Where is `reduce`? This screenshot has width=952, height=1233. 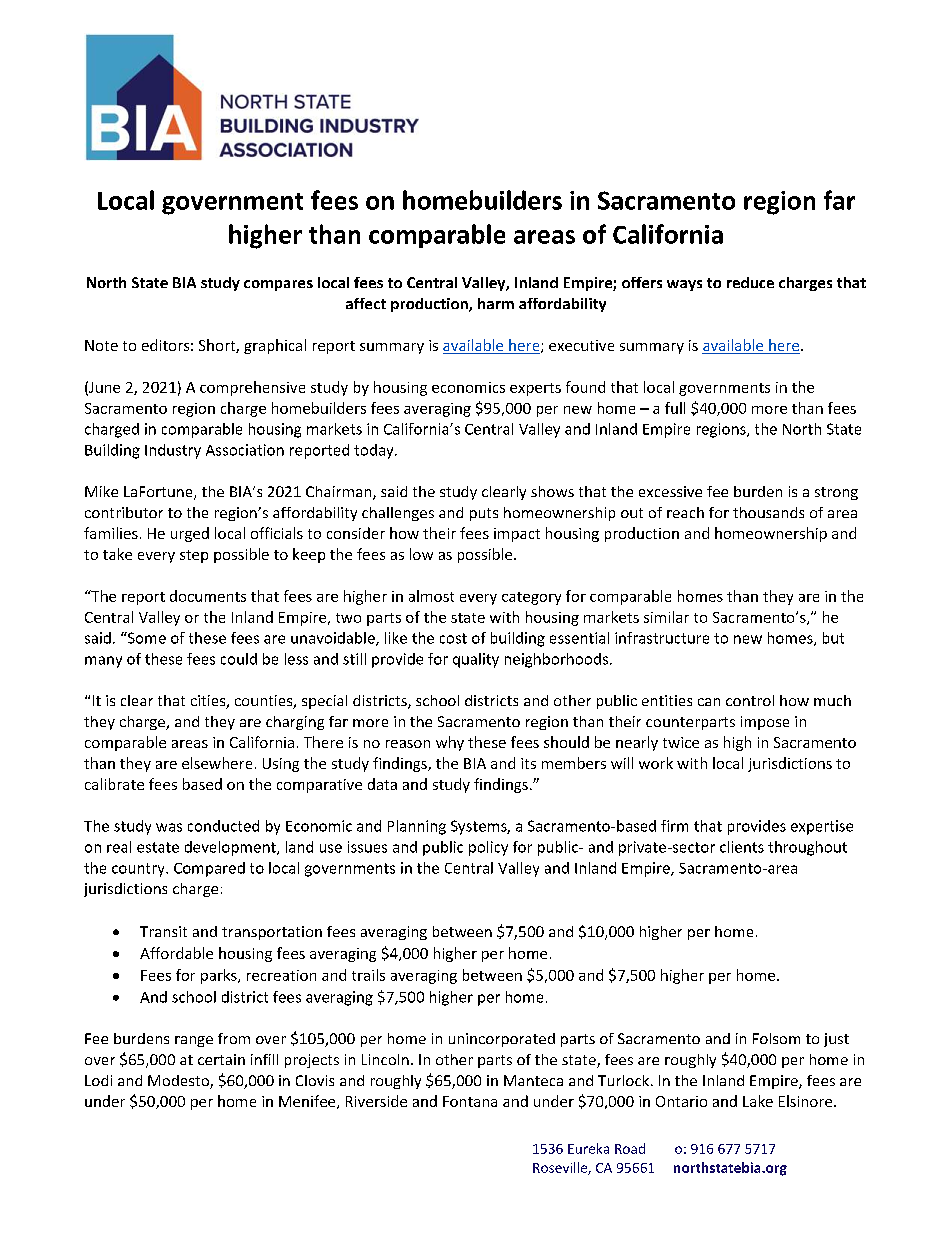
reduce is located at coordinates (750, 282).
